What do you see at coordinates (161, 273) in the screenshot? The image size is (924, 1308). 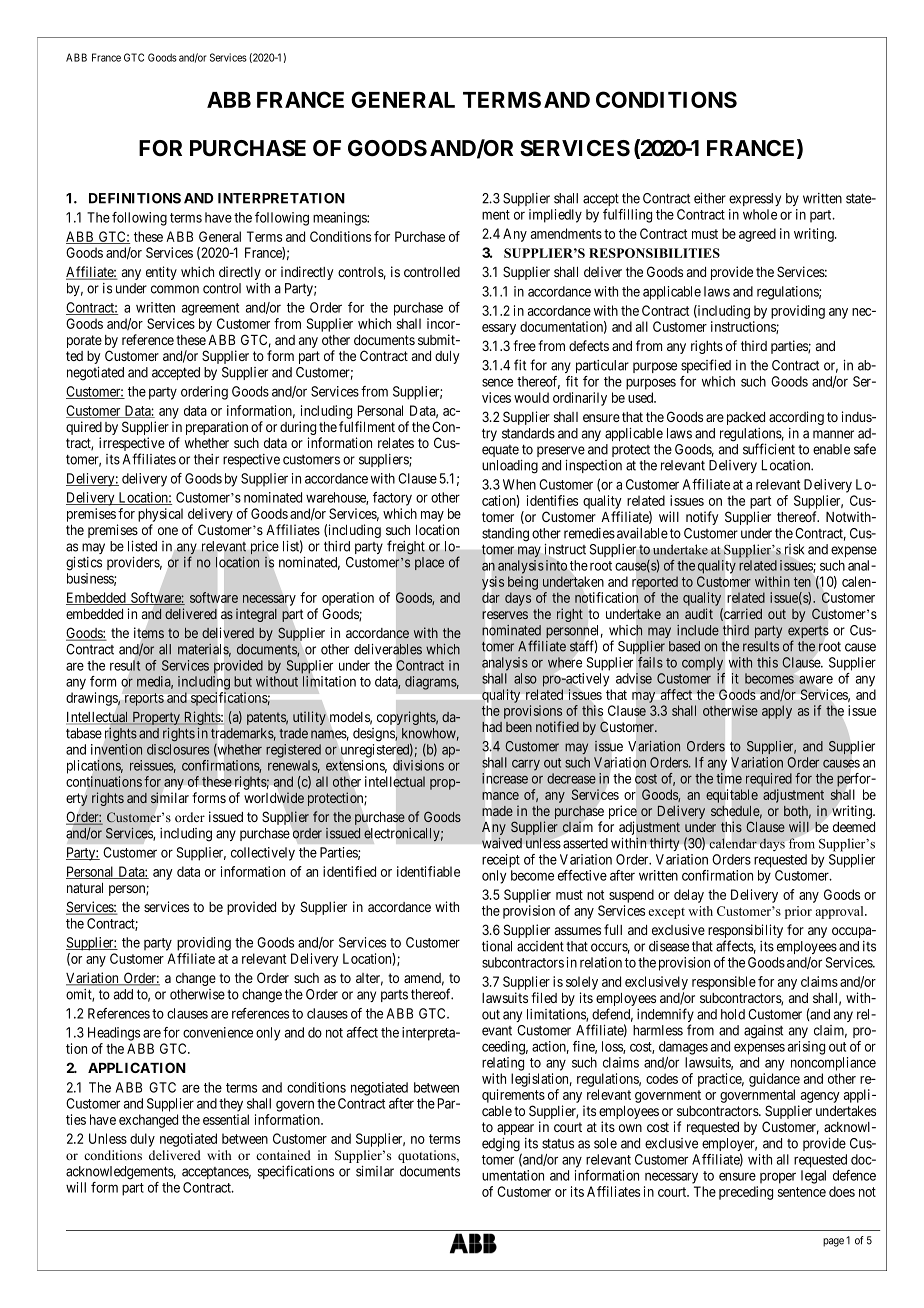 I see `entity` at bounding box center [161, 273].
